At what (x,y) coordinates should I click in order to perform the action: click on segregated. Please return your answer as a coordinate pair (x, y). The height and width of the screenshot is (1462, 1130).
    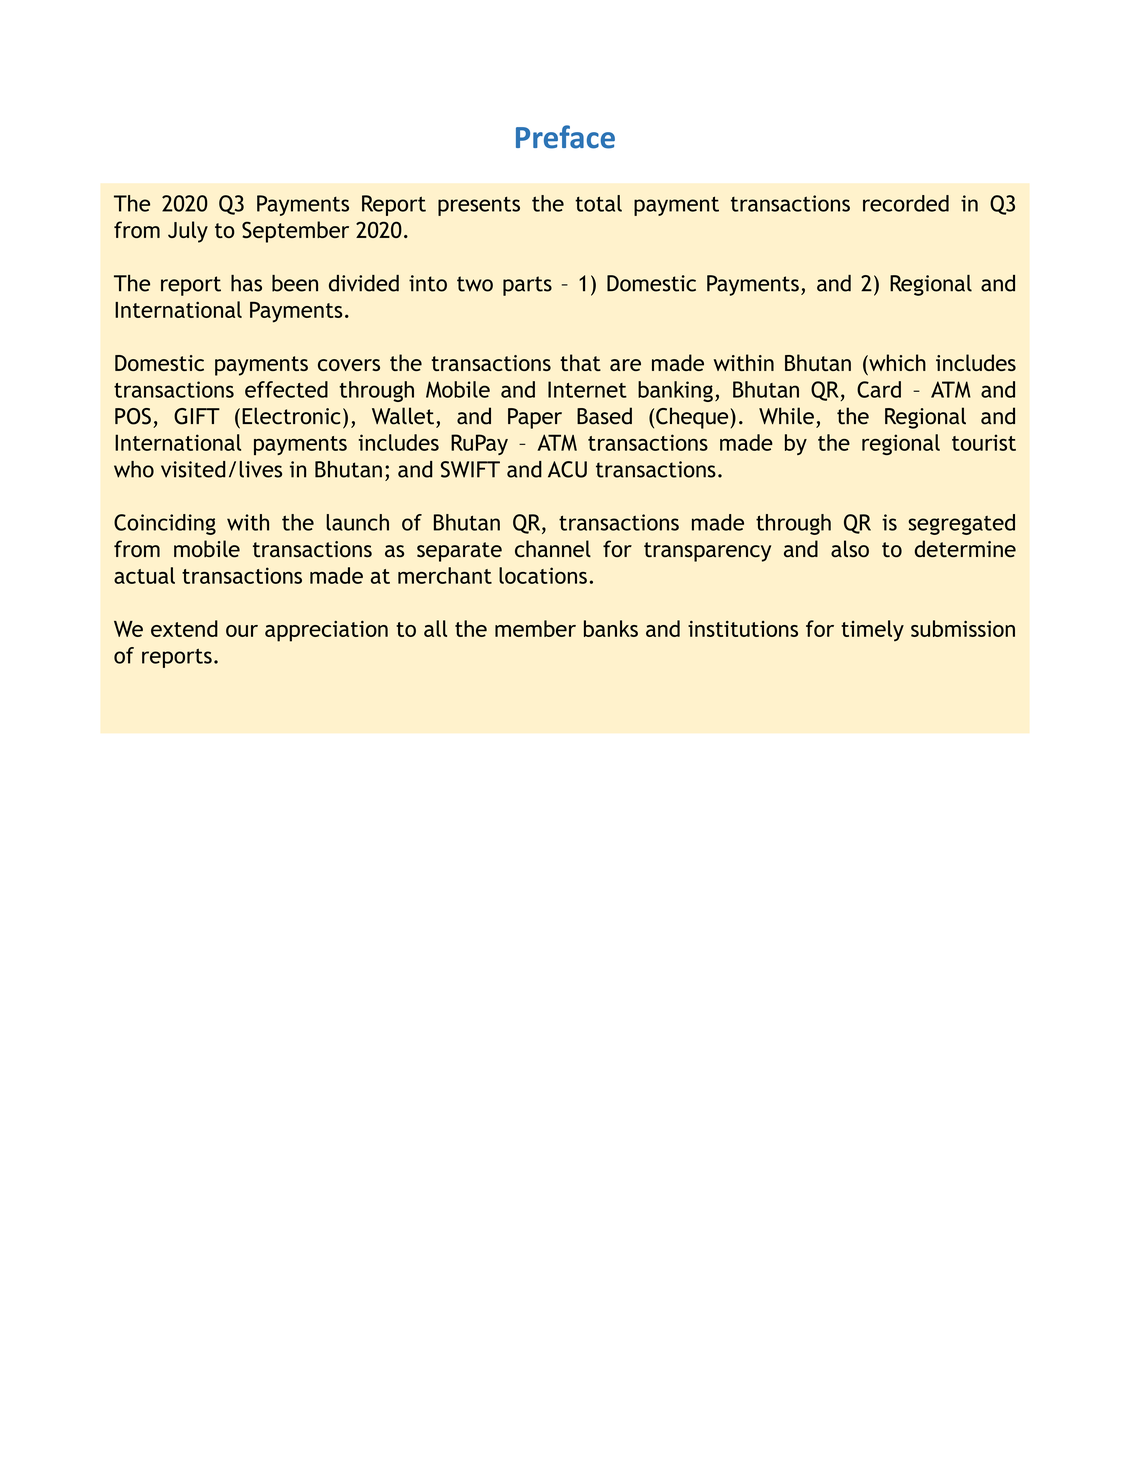
    Looking at the image, I should click on (961, 524).
